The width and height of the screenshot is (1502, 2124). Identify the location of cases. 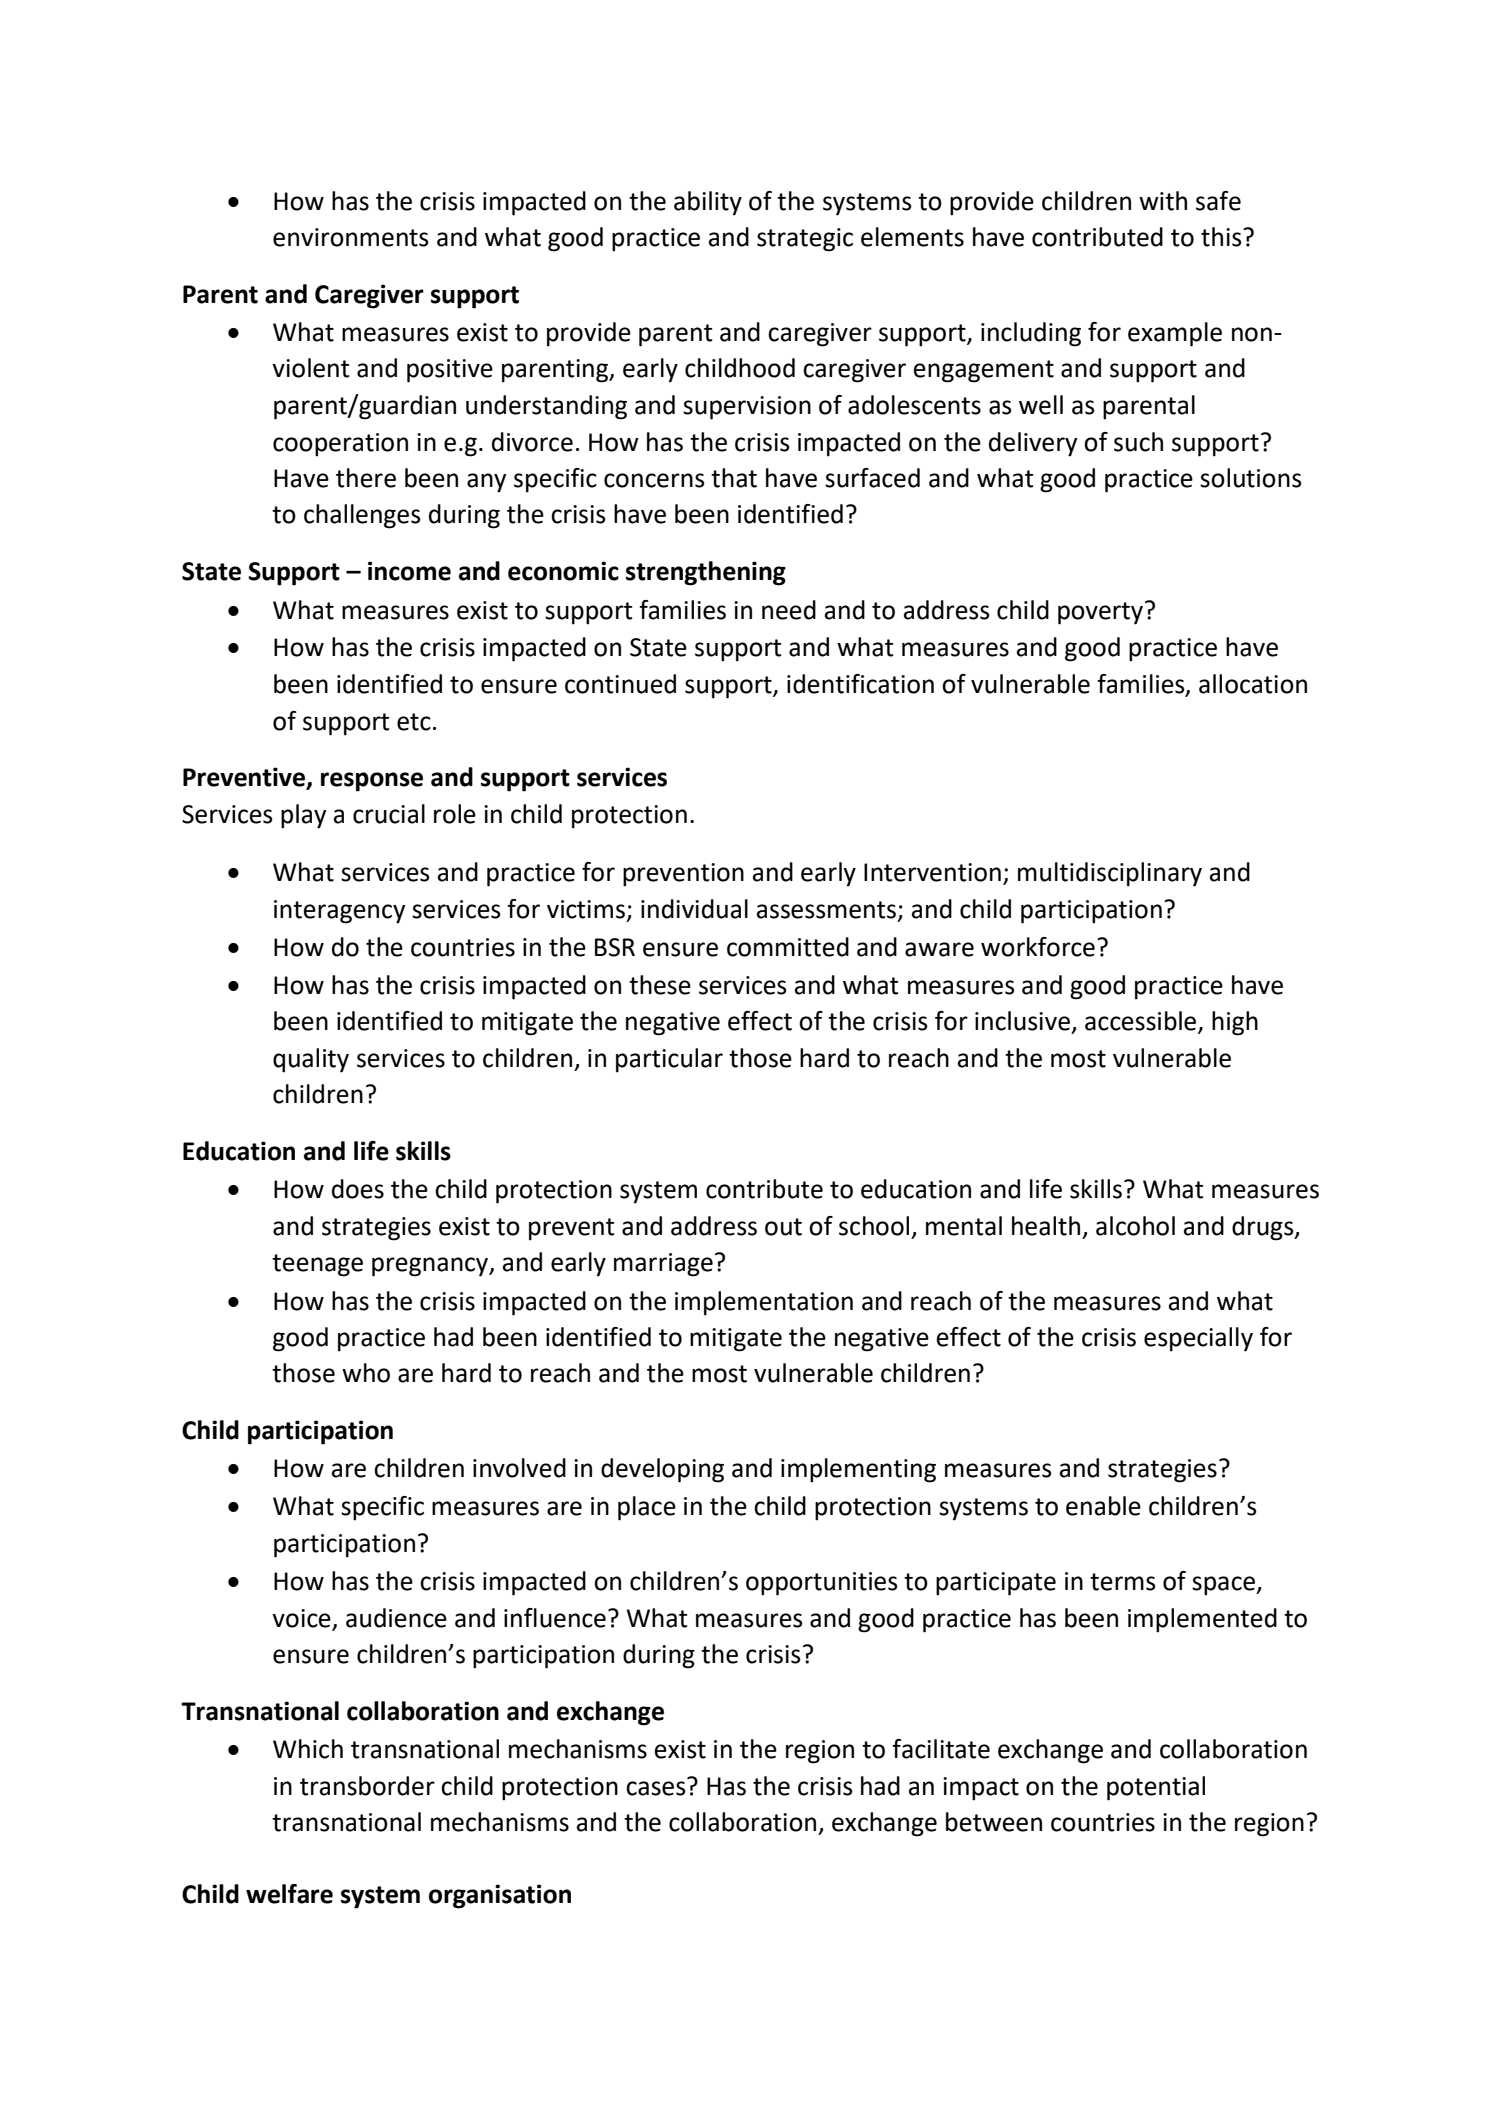
(656, 1788).
